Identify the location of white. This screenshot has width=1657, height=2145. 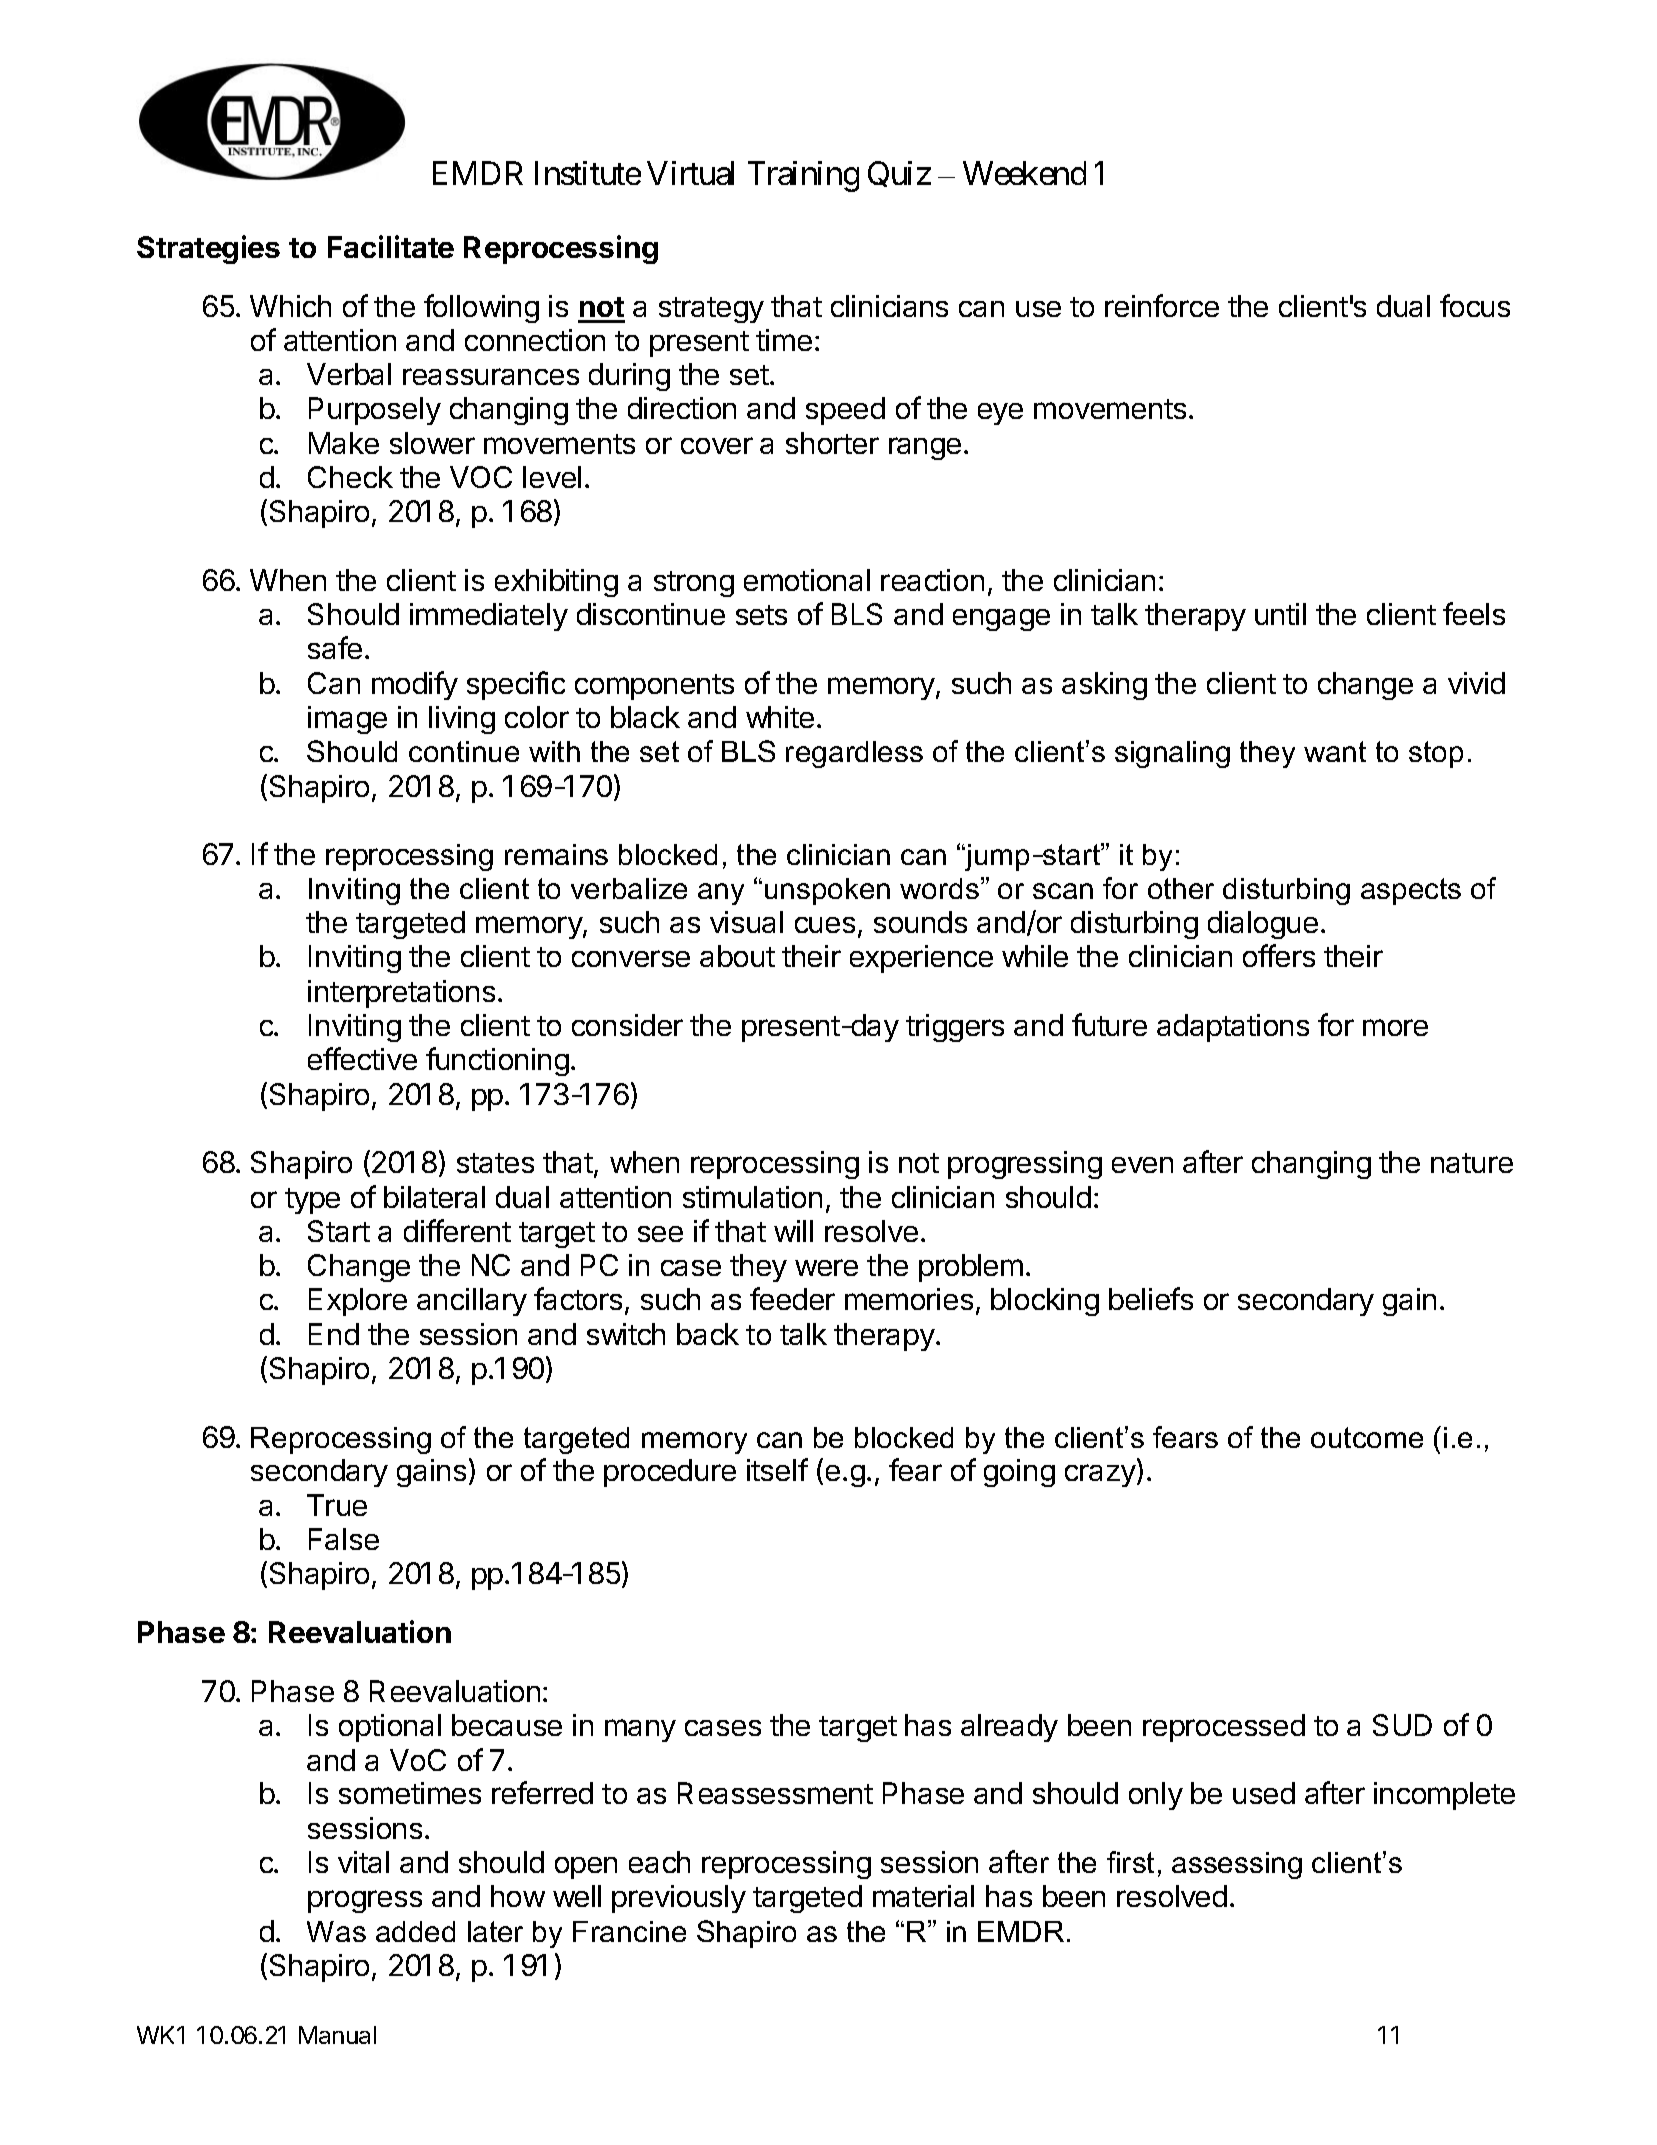
(780, 717).
